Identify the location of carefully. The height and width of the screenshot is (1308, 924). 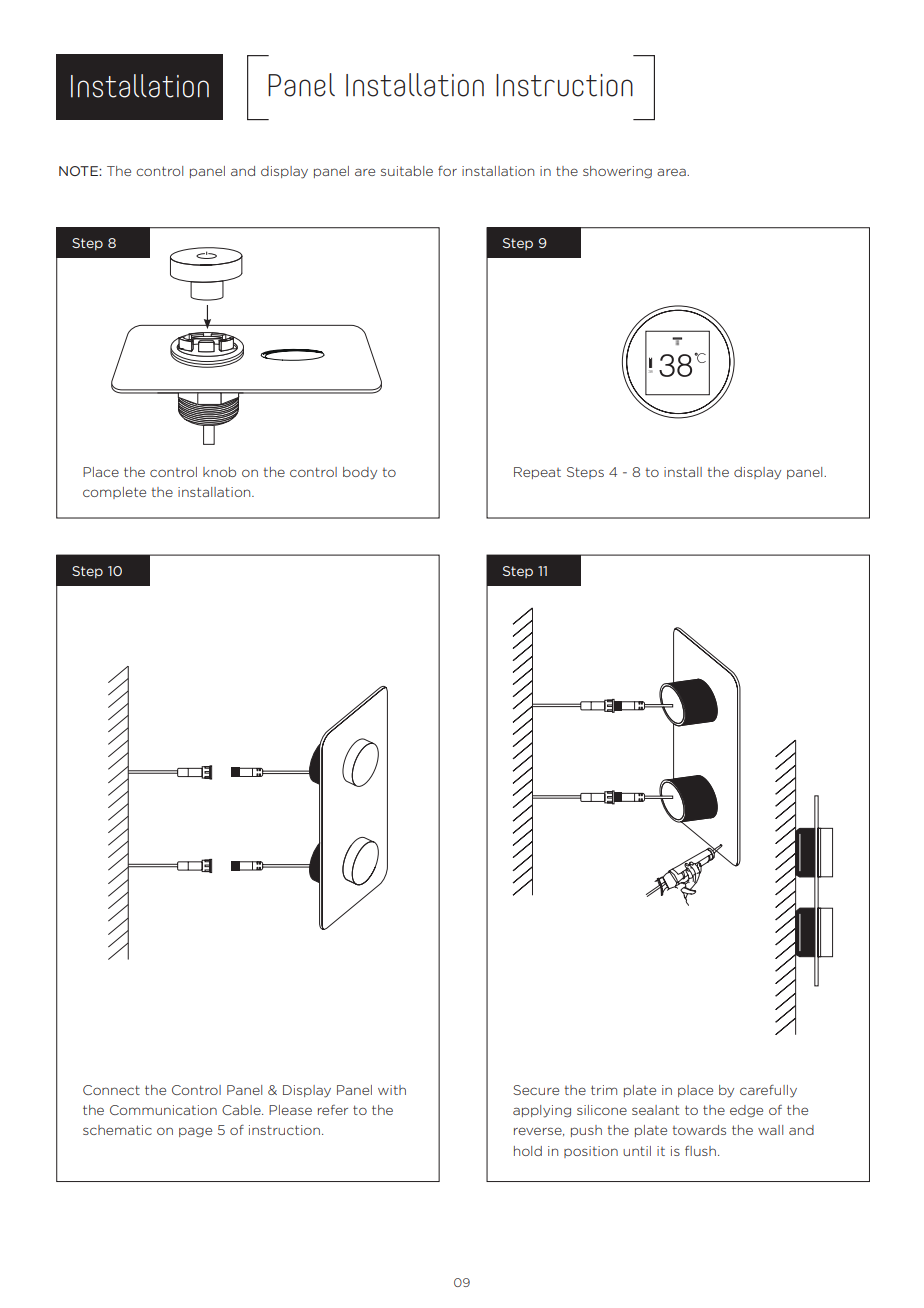
(768, 1091).
